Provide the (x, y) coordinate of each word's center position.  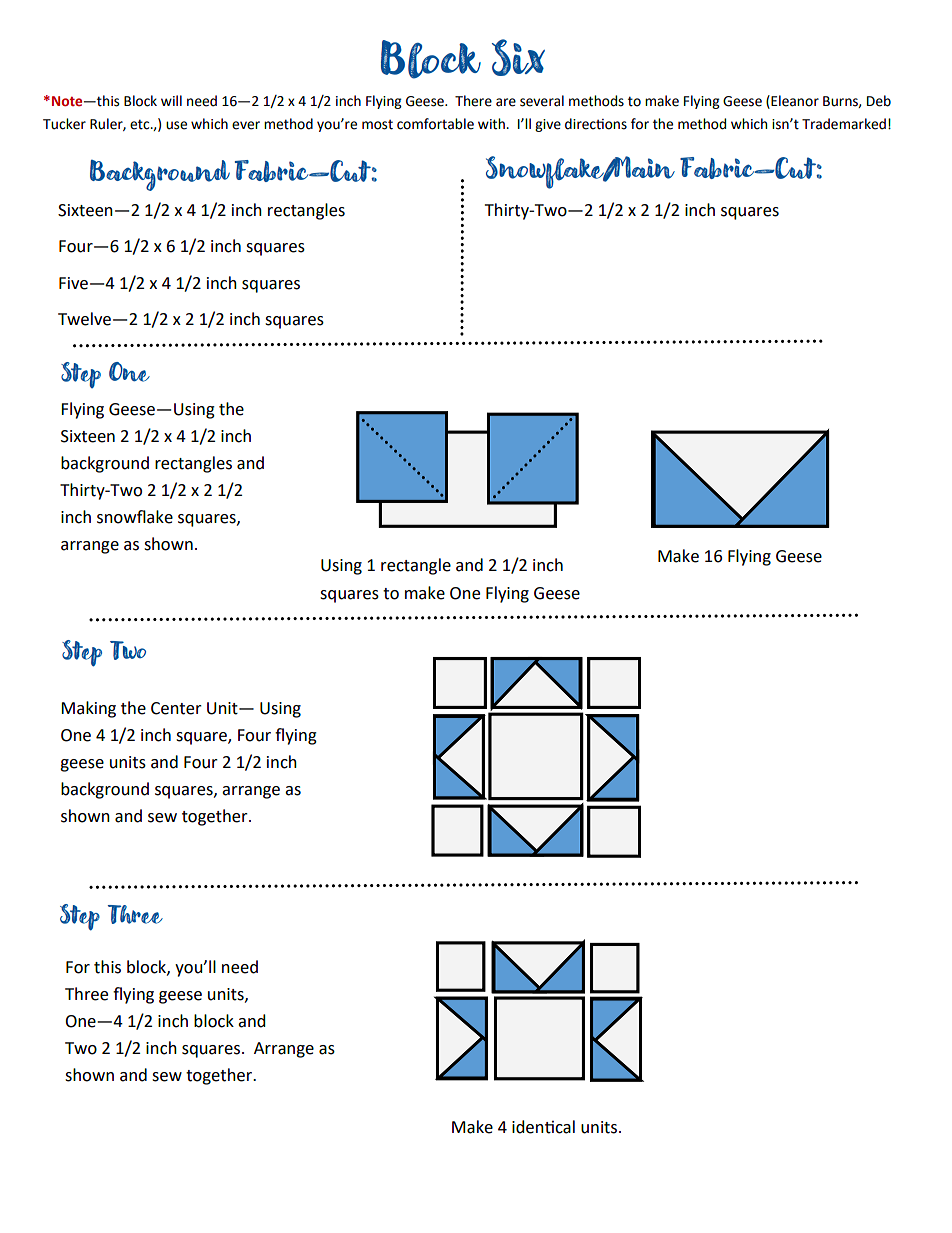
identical (543, 1127)
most (377, 125)
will (171, 100)
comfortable (435, 124)
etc (141, 124)
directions (596, 124)
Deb (879, 101)
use (176, 125)
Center (176, 708)
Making (88, 709)
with (492, 124)
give (548, 125)
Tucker (64, 124)
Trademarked (844, 124)
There (473, 101)
